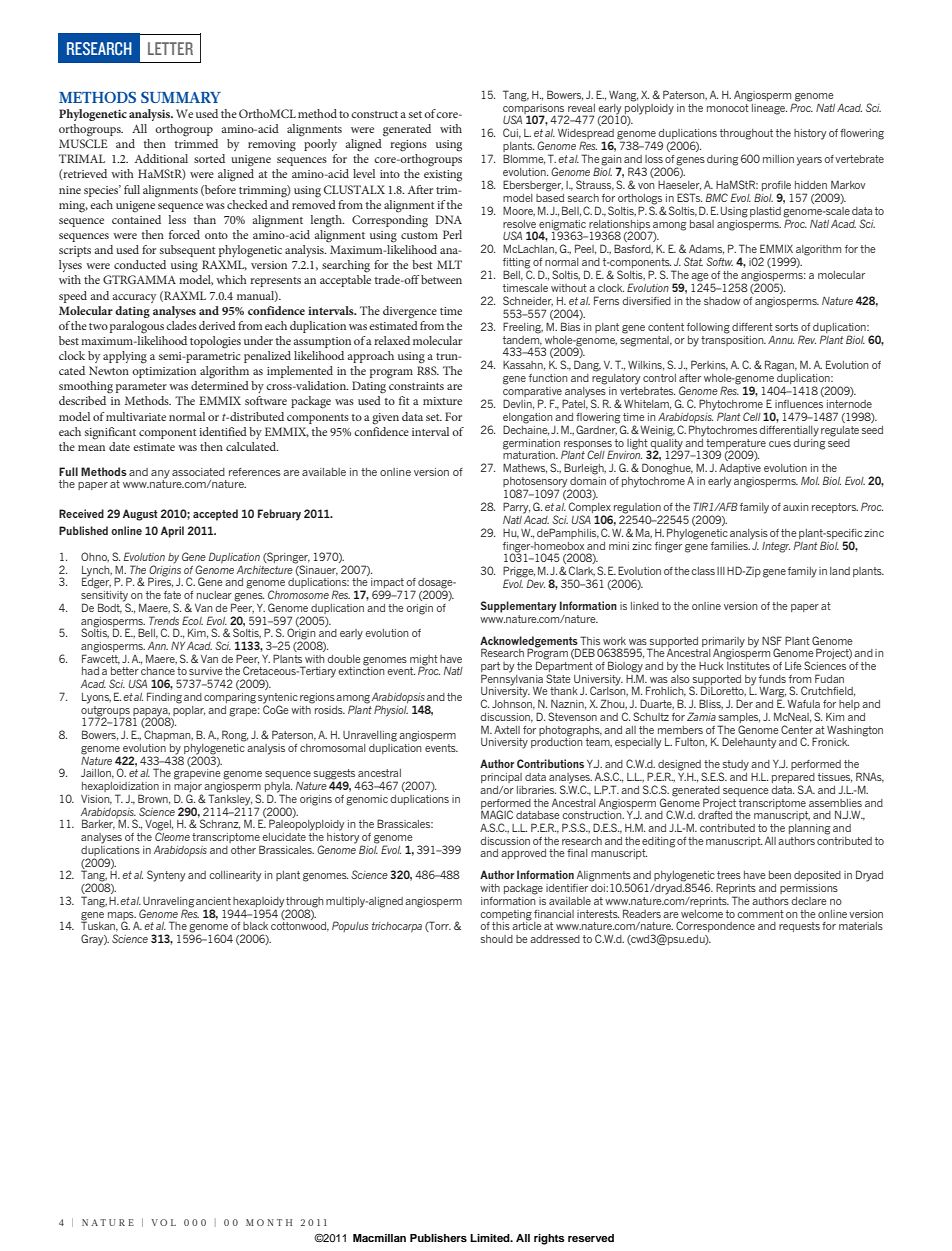 This document has height=1251, width=952. What do you see at coordinates (768, 108) in the document?
I see `lineage` at bounding box center [768, 108].
